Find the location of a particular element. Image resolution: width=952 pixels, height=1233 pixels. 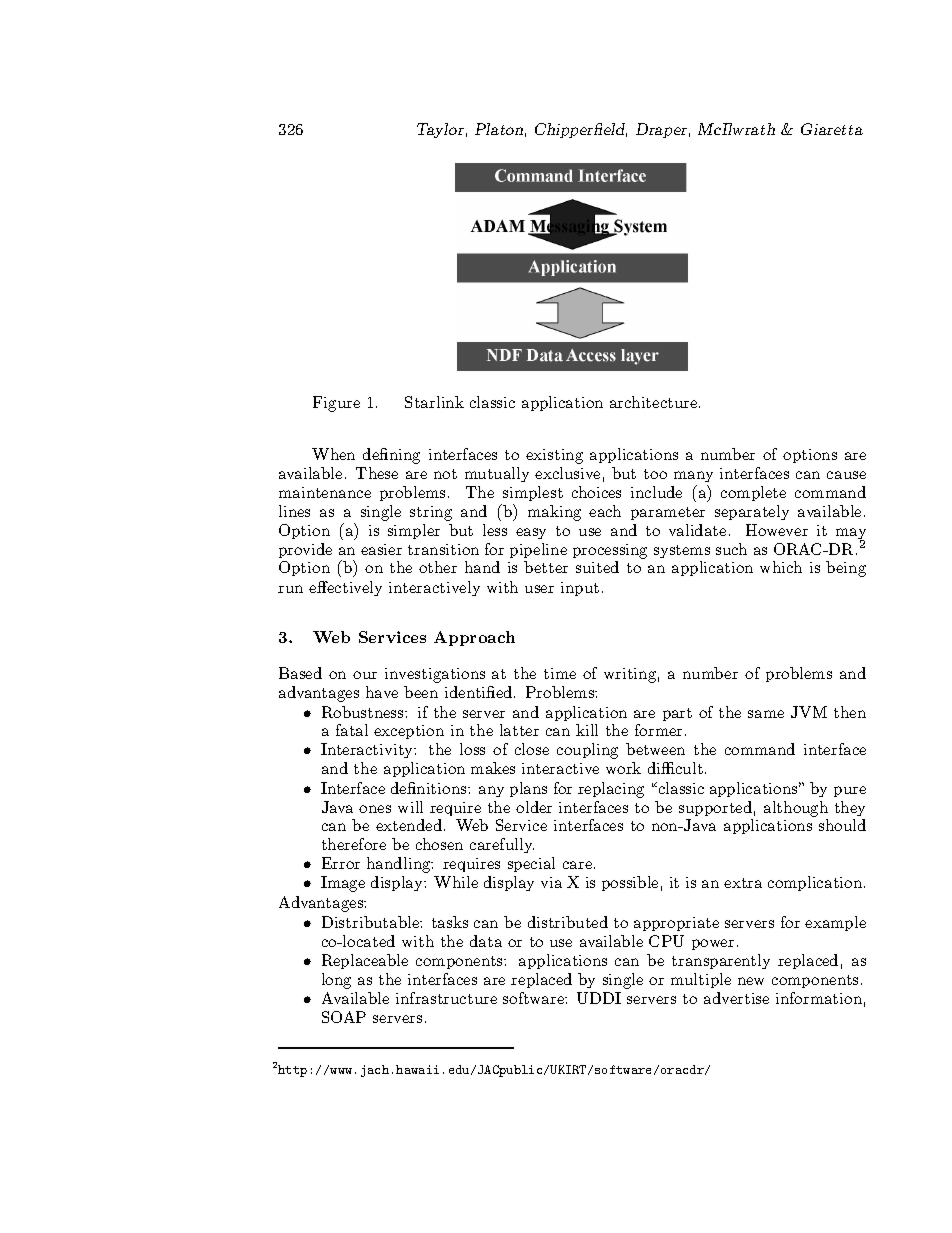

cause is located at coordinates (846, 475).
